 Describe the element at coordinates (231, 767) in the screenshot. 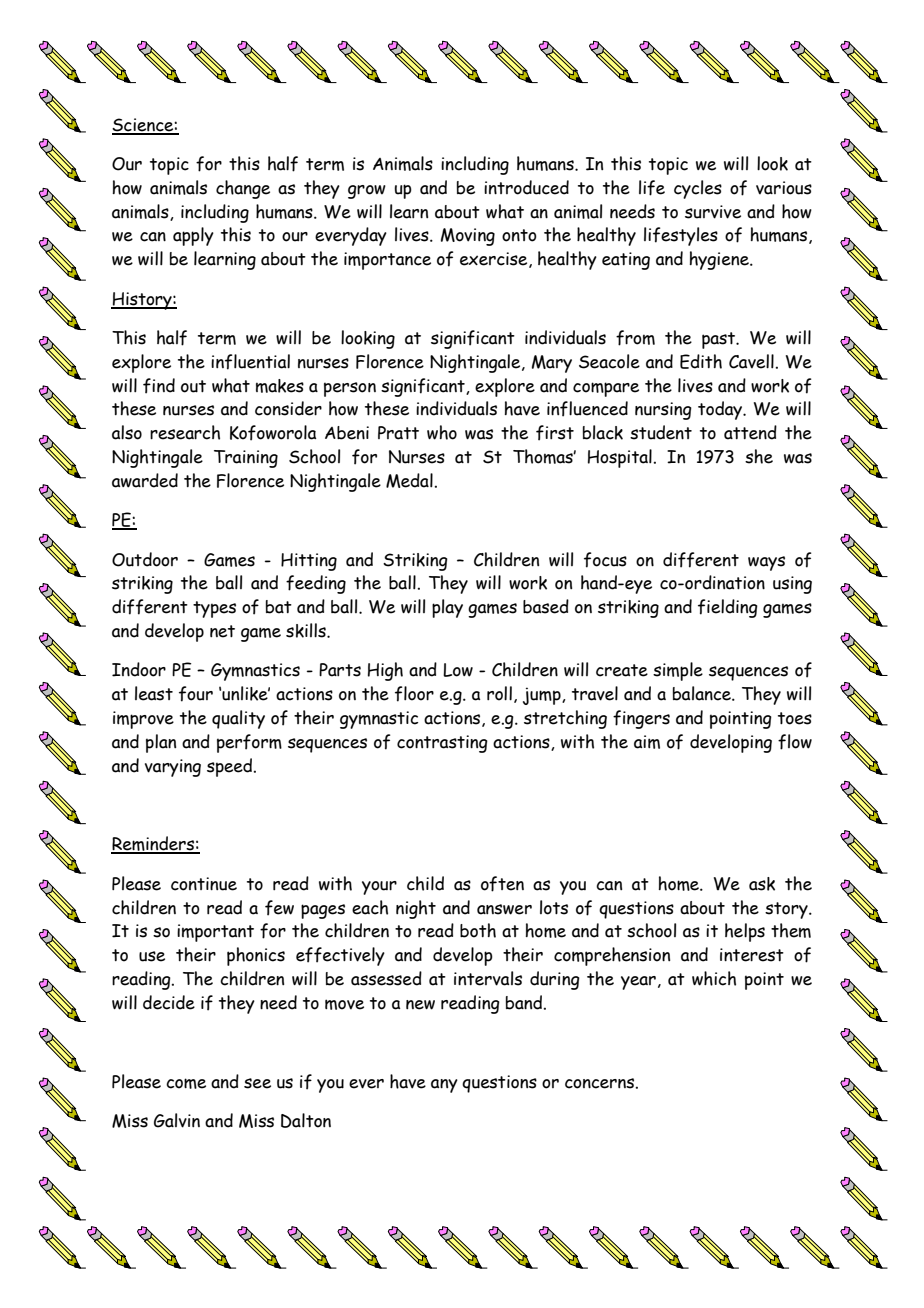

I see `speed` at that location.
